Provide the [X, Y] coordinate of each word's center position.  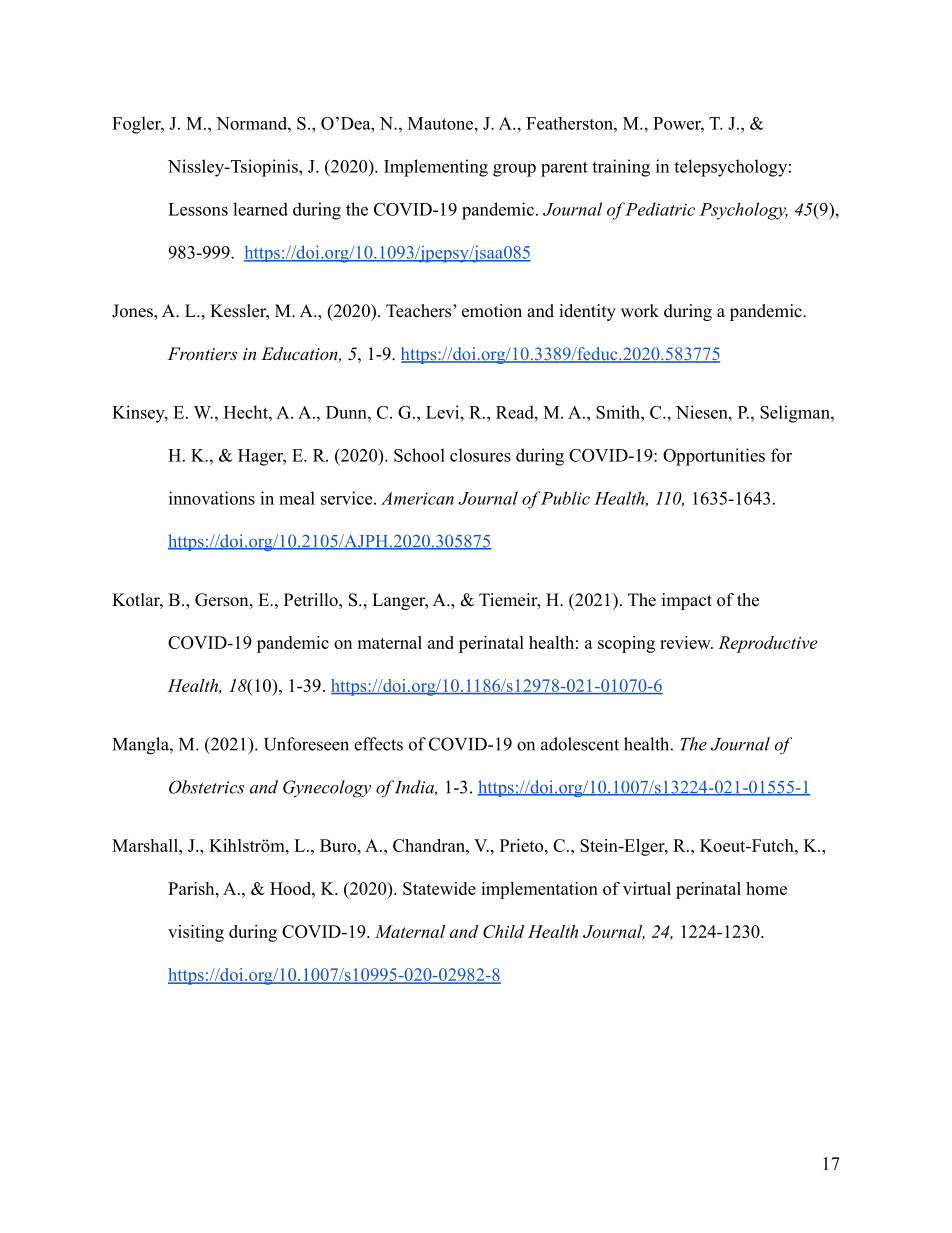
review [686, 642]
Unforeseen [306, 744]
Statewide [439, 888]
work [640, 311]
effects [378, 744]
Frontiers [202, 353]
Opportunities [714, 457]
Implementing [436, 168]
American [417, 498]
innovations [212, 498]
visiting [196, 933]
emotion [492, 311]
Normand [252, 123]
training [621, 168]
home [766, 888]
